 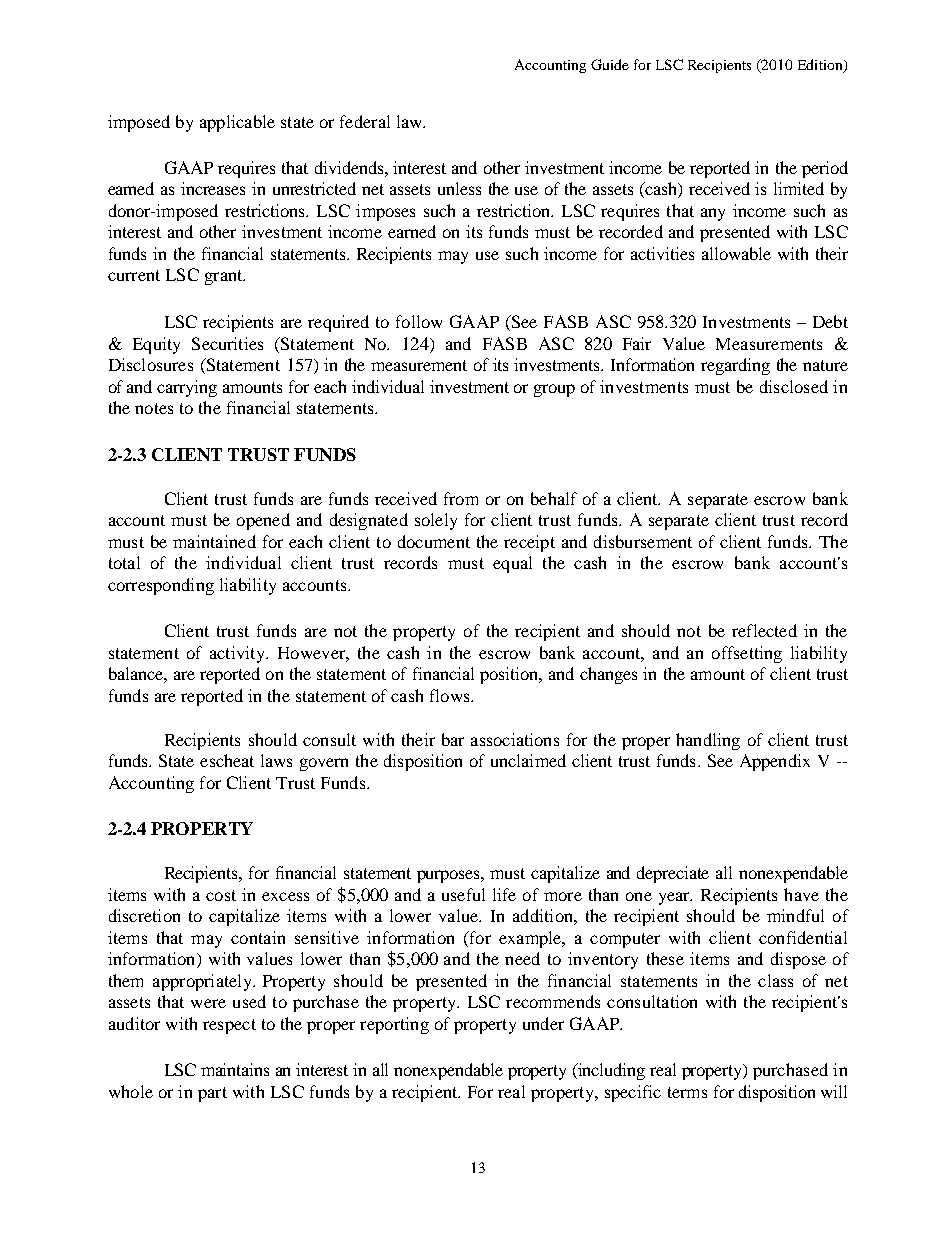 What do you see at coordinates (235, 1069) in the page?
I see `maintains` at bounding box center [235, 1069].
